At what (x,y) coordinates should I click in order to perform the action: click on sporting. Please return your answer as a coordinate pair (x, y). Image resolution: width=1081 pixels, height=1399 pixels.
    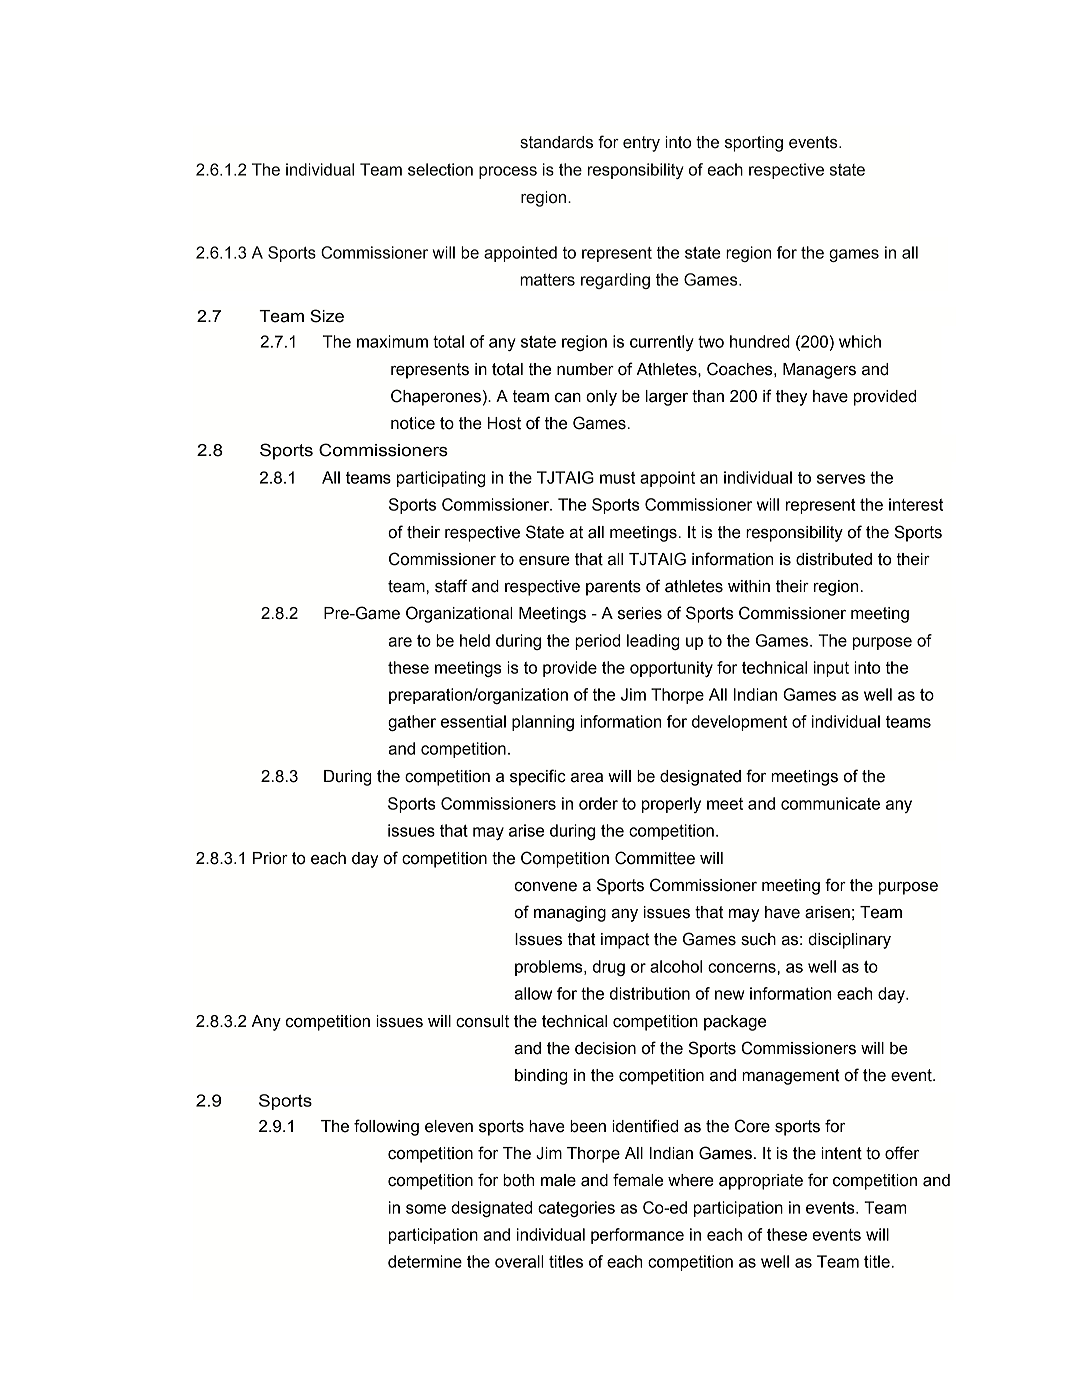
    Looking at the image, I should click on (754, 144).
